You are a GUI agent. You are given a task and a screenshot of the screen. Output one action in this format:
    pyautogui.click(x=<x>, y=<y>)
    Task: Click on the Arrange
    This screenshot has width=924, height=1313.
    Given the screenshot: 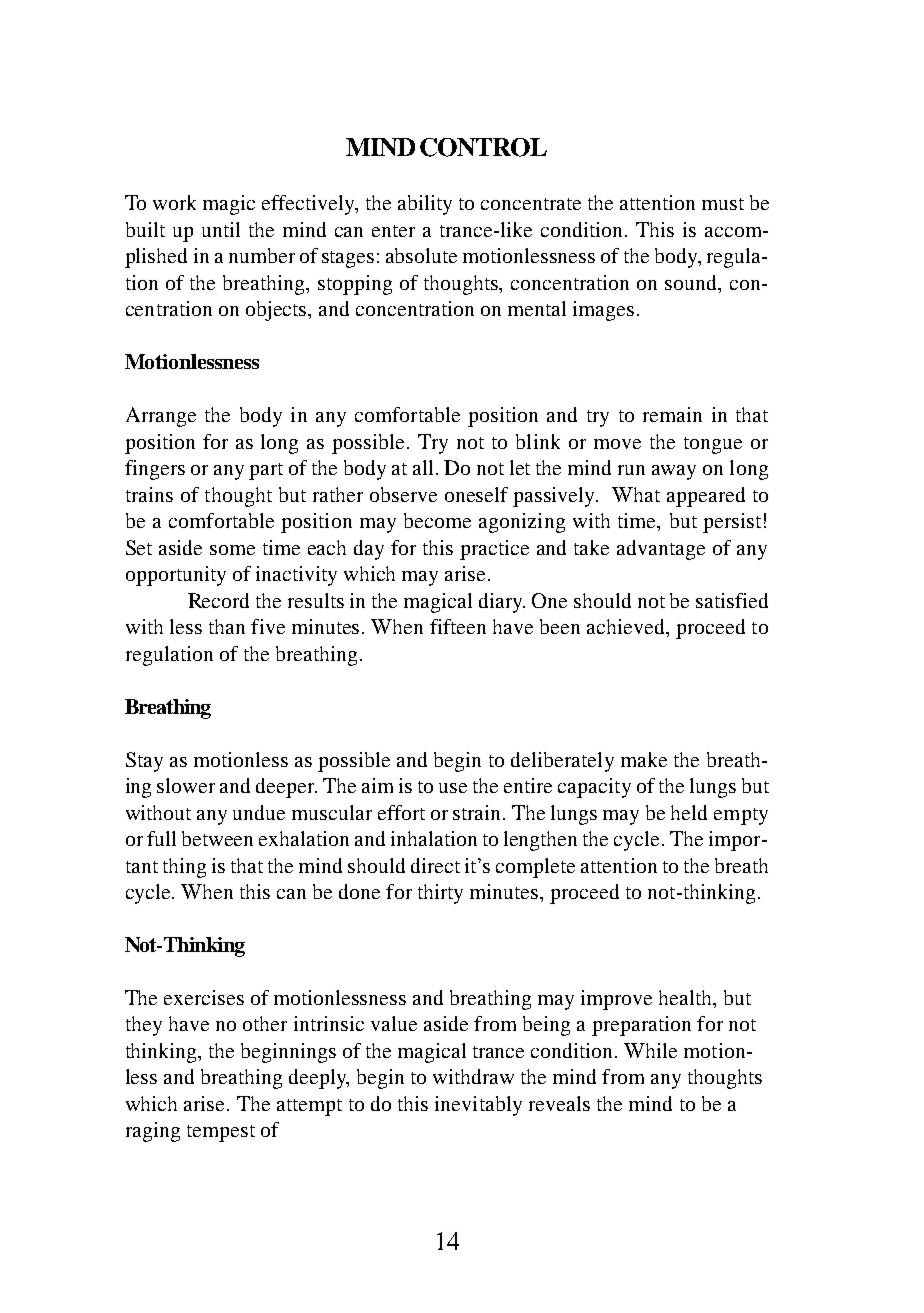 What is the action you would take?
    pyautogui.click(x=161, y=417)
